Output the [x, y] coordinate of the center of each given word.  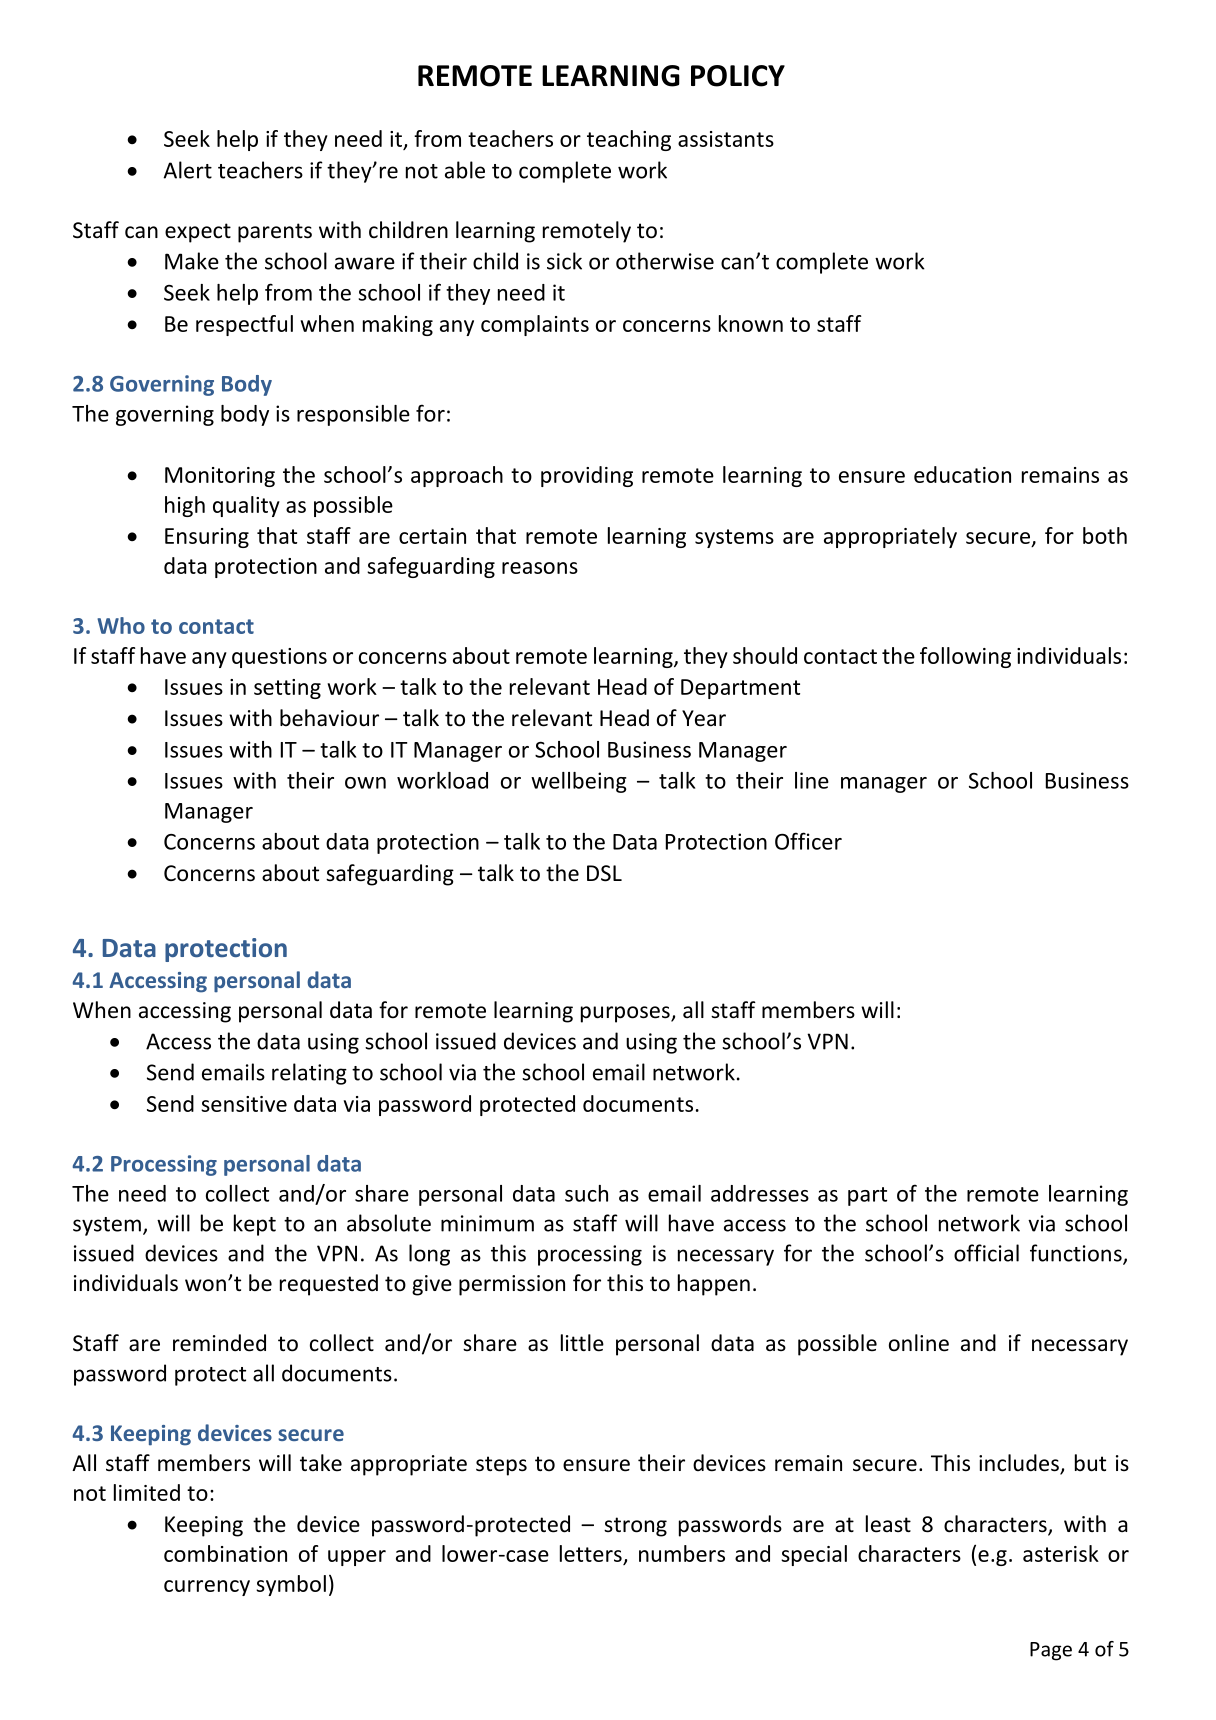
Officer [808, 841]
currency [207, 1588]
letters [591, 1553]
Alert [187, 170]
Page [1051, 1651]
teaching [629, 140]
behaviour [329, 718]
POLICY [738, 76]
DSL [604, 873]
